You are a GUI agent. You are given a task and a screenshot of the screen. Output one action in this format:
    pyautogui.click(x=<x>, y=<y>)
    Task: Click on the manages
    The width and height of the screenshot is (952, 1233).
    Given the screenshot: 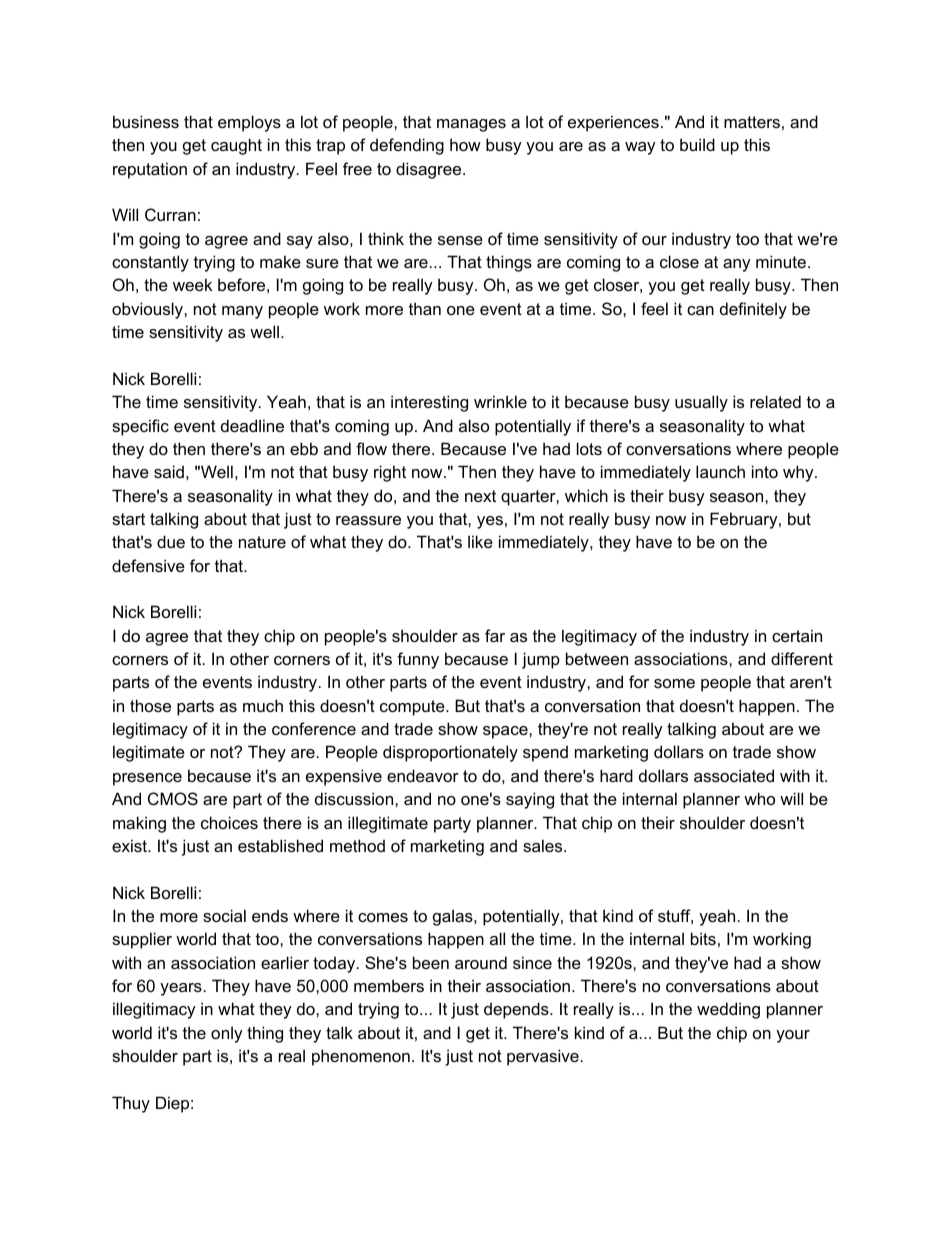 What is the action you would take?
    pyautogui.click(x=471, y=125)
